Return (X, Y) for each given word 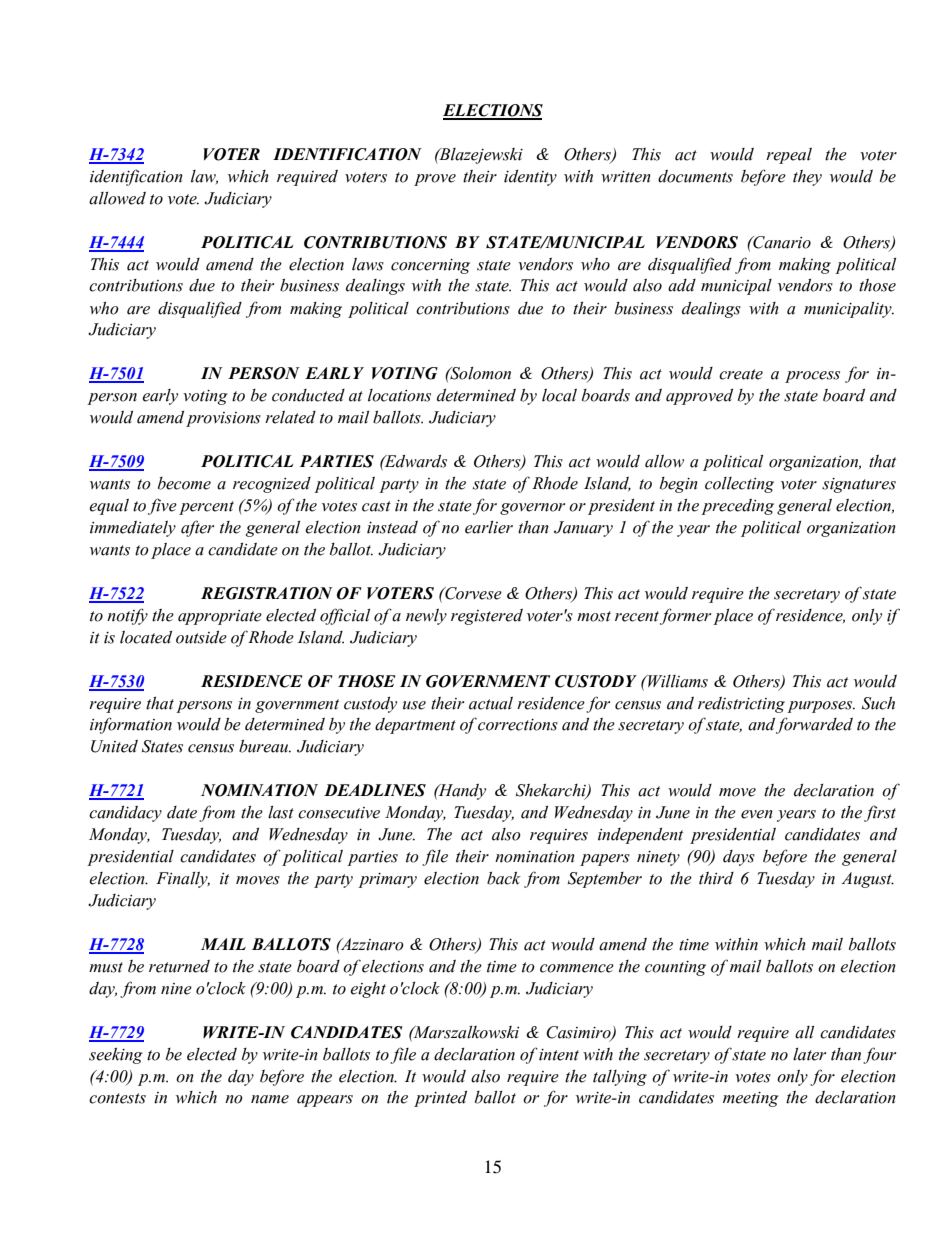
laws (368, 264)
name (270, 1099)
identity (530, 178)
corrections (518, 725)
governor (532, 509)
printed (440, 1099)
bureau (265, 746)
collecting (739, 485)
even (757, 814)
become (184, 483)
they (807, 178)
